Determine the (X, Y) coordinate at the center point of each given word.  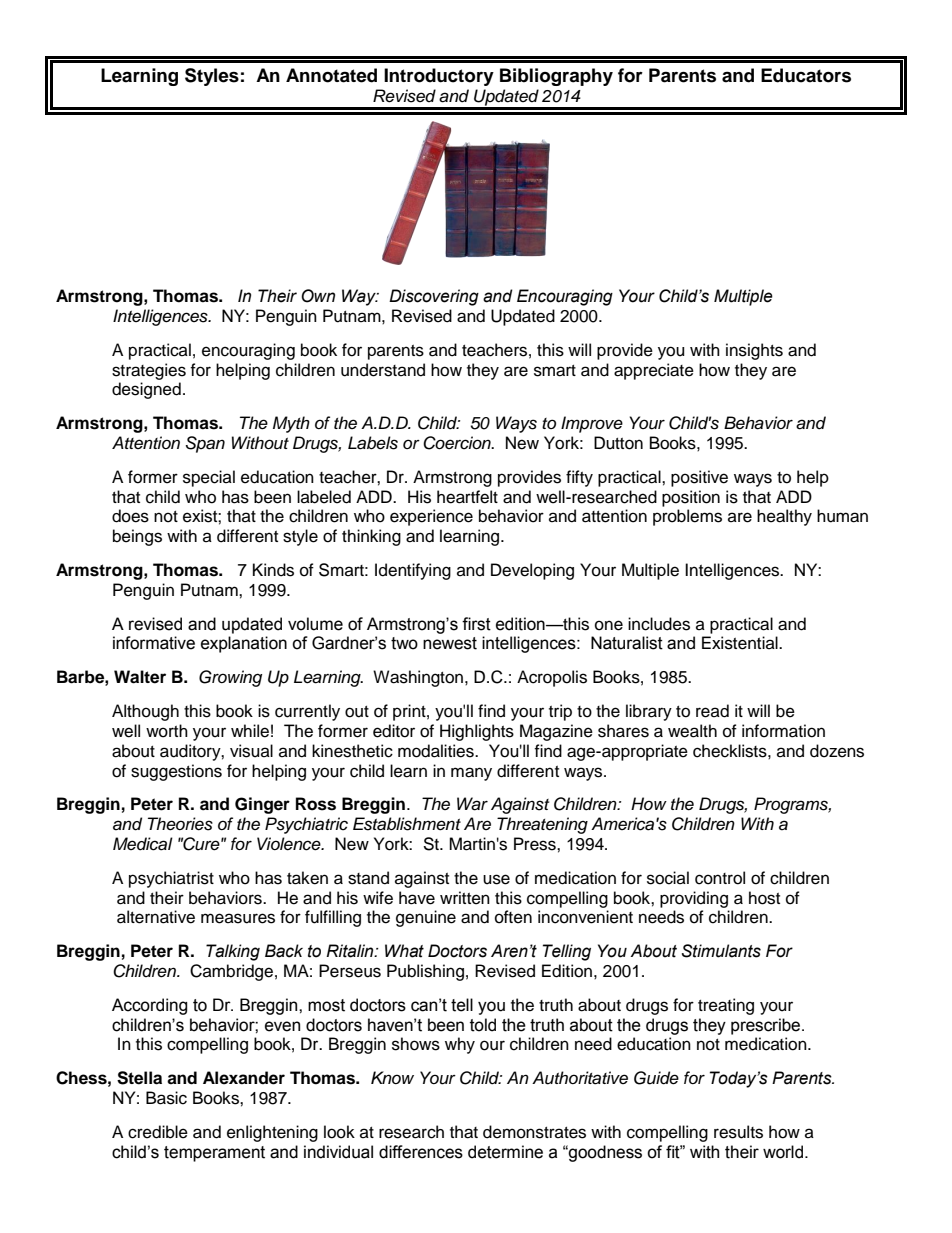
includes (659, 624)
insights (754, 351)
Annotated (331, 75)
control (720, 878)
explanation (244, 644)
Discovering (434, 297)
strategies (149, 371)
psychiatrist (171, 879)
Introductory (439, 77)
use (496, 879)
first (476, 624)
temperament (214, 1154)
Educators (806, 75)
